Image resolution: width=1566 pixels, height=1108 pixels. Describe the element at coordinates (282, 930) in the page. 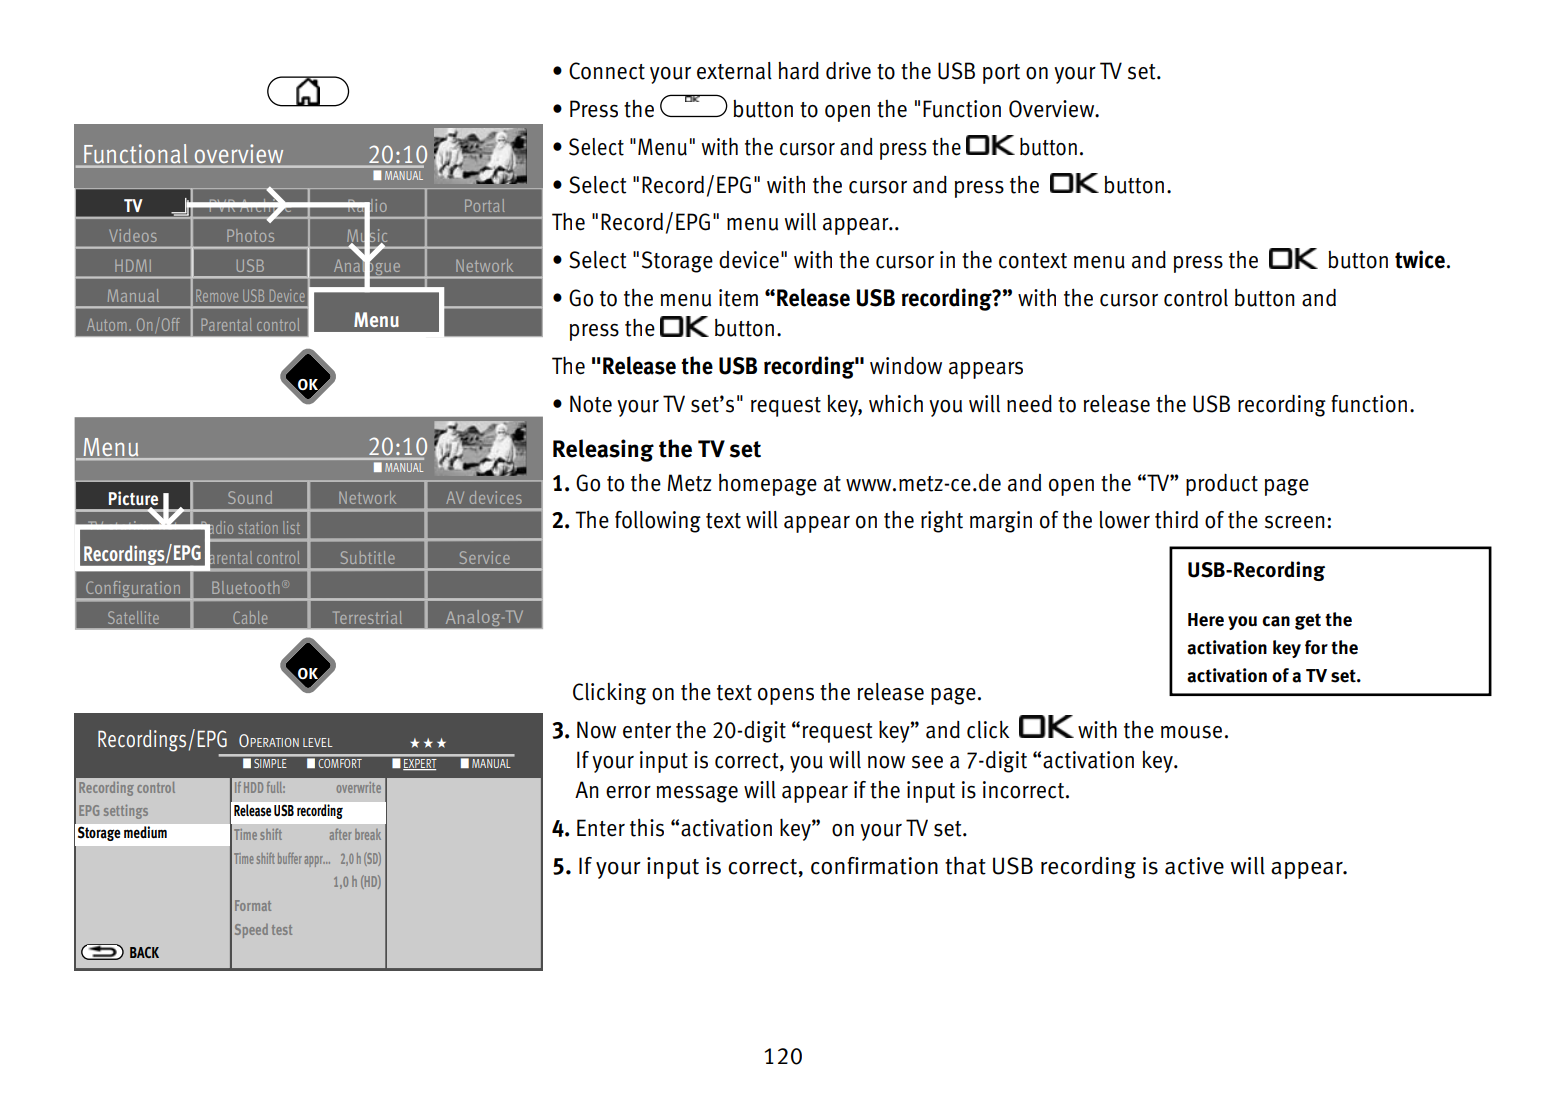

I see `test` at that location.
